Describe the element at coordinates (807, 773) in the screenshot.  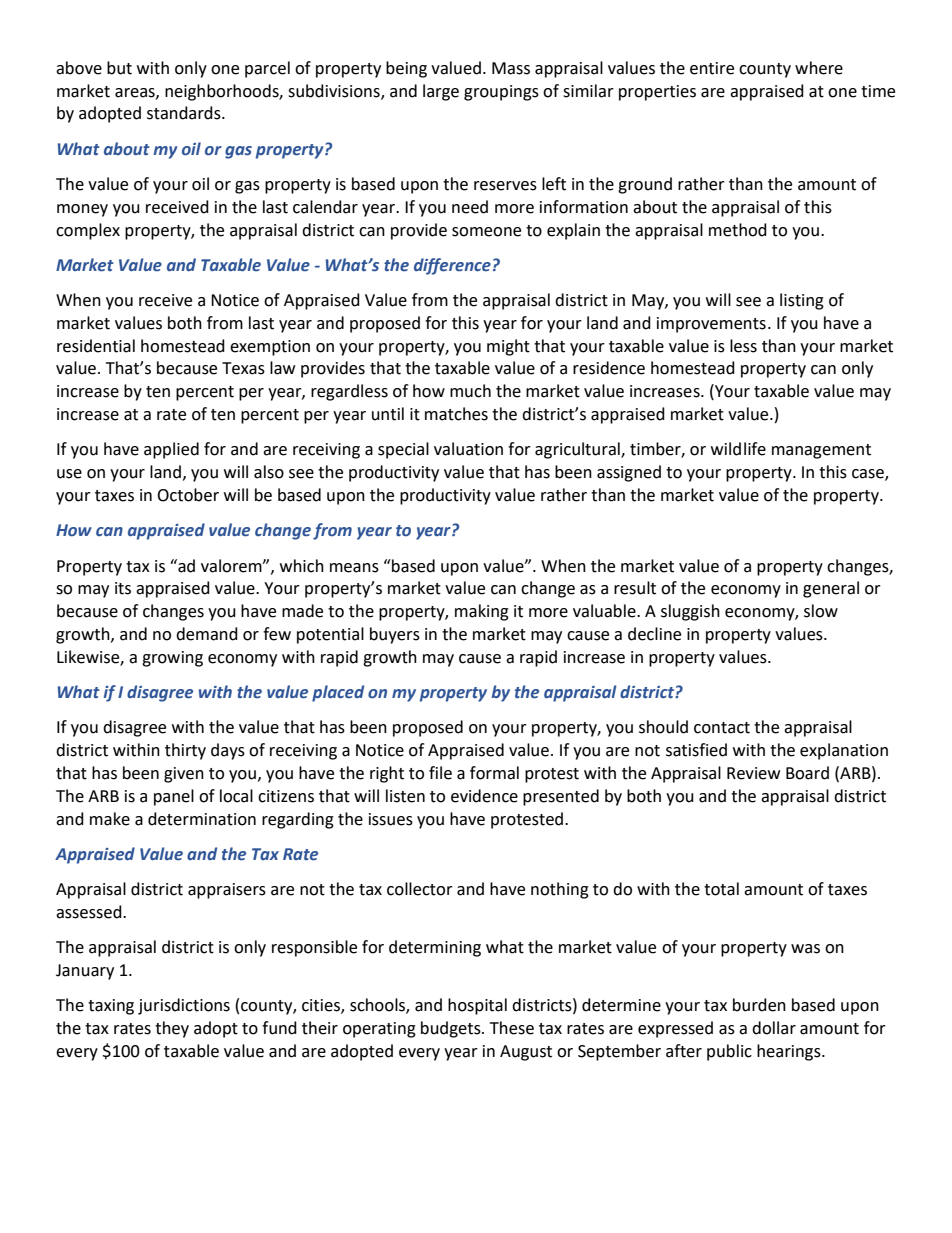
I see `Board` at that location.
